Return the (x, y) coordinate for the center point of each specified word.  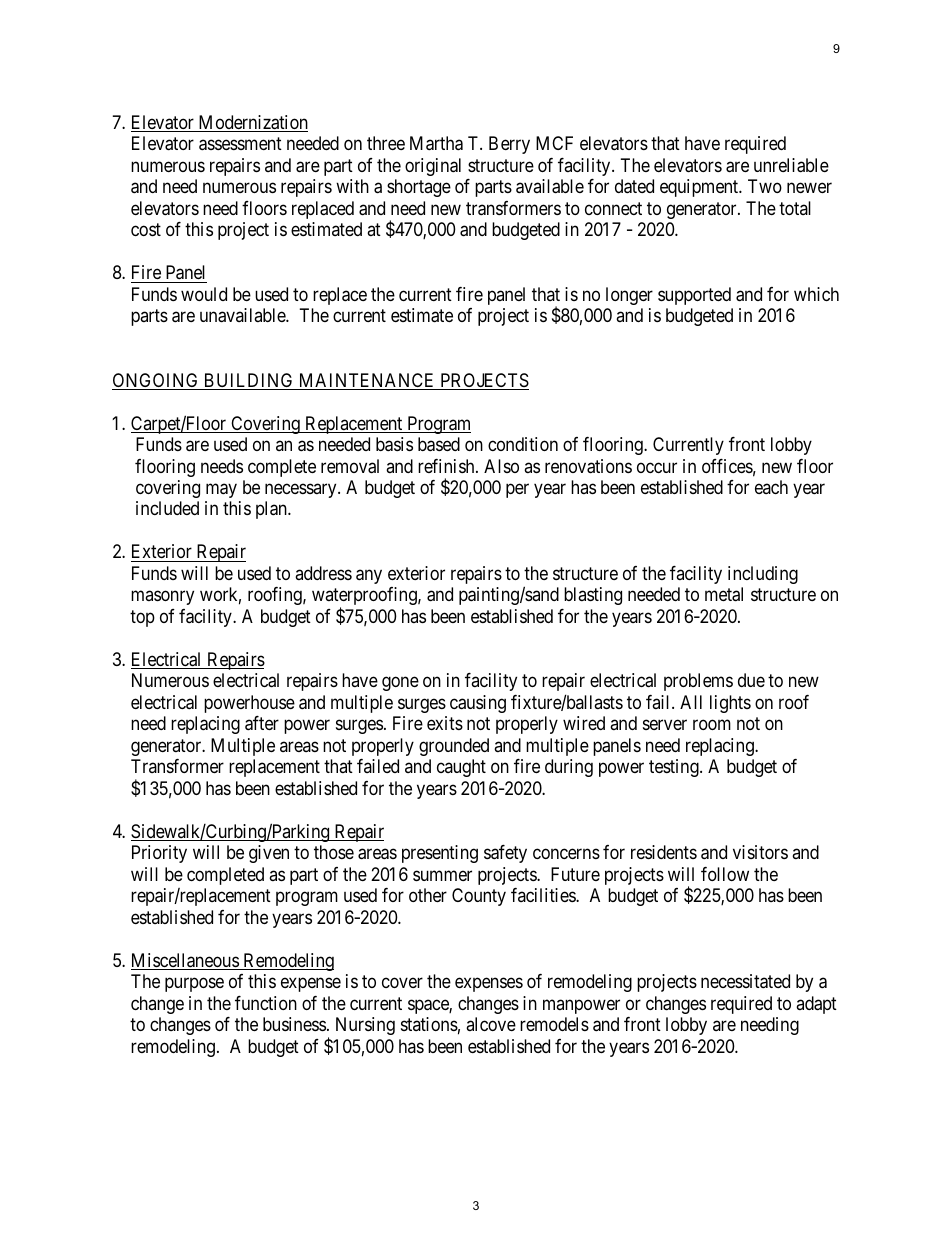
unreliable (791, 165)
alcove (491, 1024)
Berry (509, 145)
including (763, 575)
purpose (194, 984)
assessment (240, 144)
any (369, 576)
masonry (162, 598)
